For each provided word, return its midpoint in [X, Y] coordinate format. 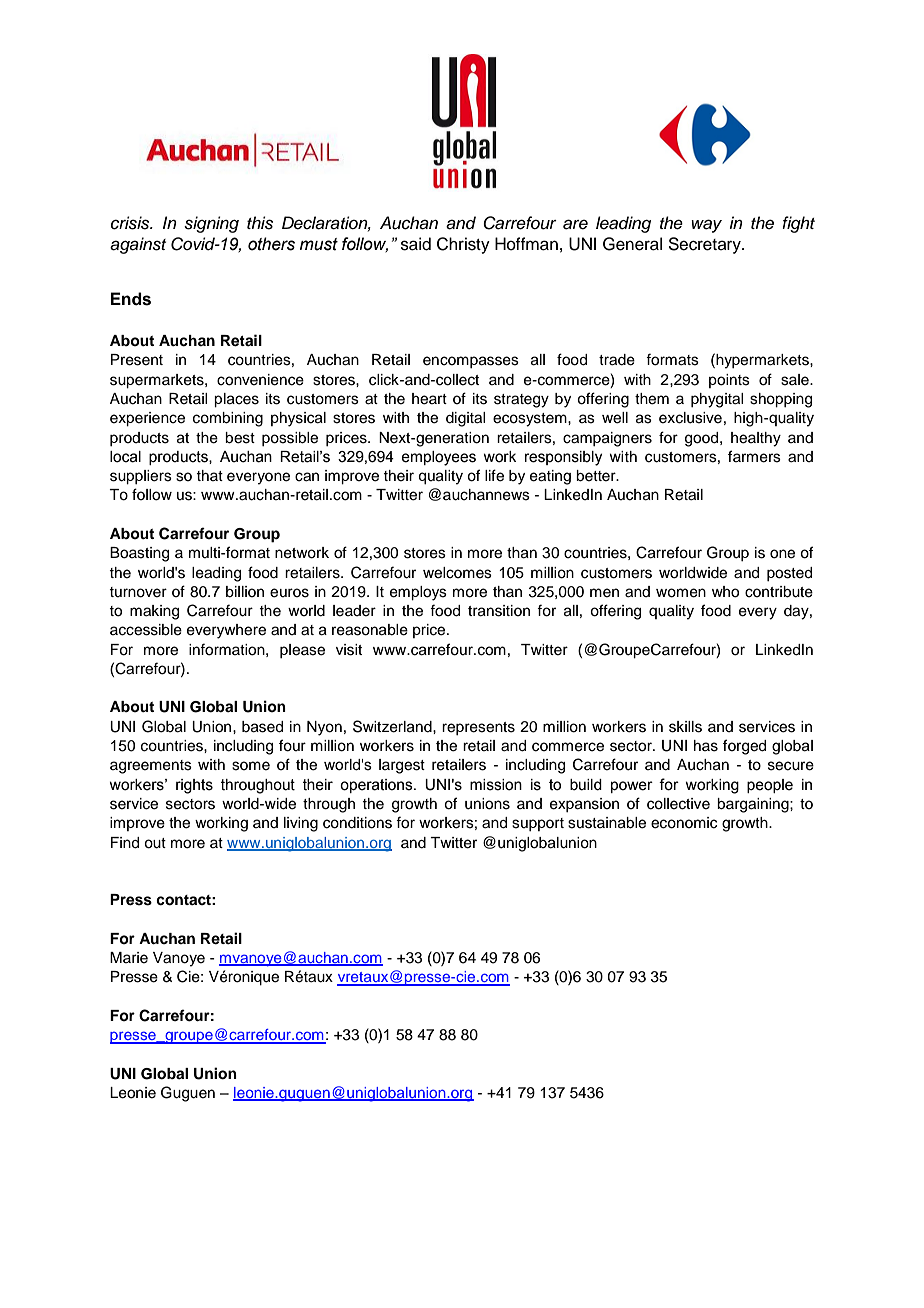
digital [465, 419]
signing [211, 224]
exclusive [690, 418]
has [706, 746]
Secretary [705, 245]
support [538, 824]
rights [194, 786]
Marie [129, 958]
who [725, 592]
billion [245, 592]
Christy [463, 245]
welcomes [457, 573]
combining [228, 419]
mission [496, 785]
